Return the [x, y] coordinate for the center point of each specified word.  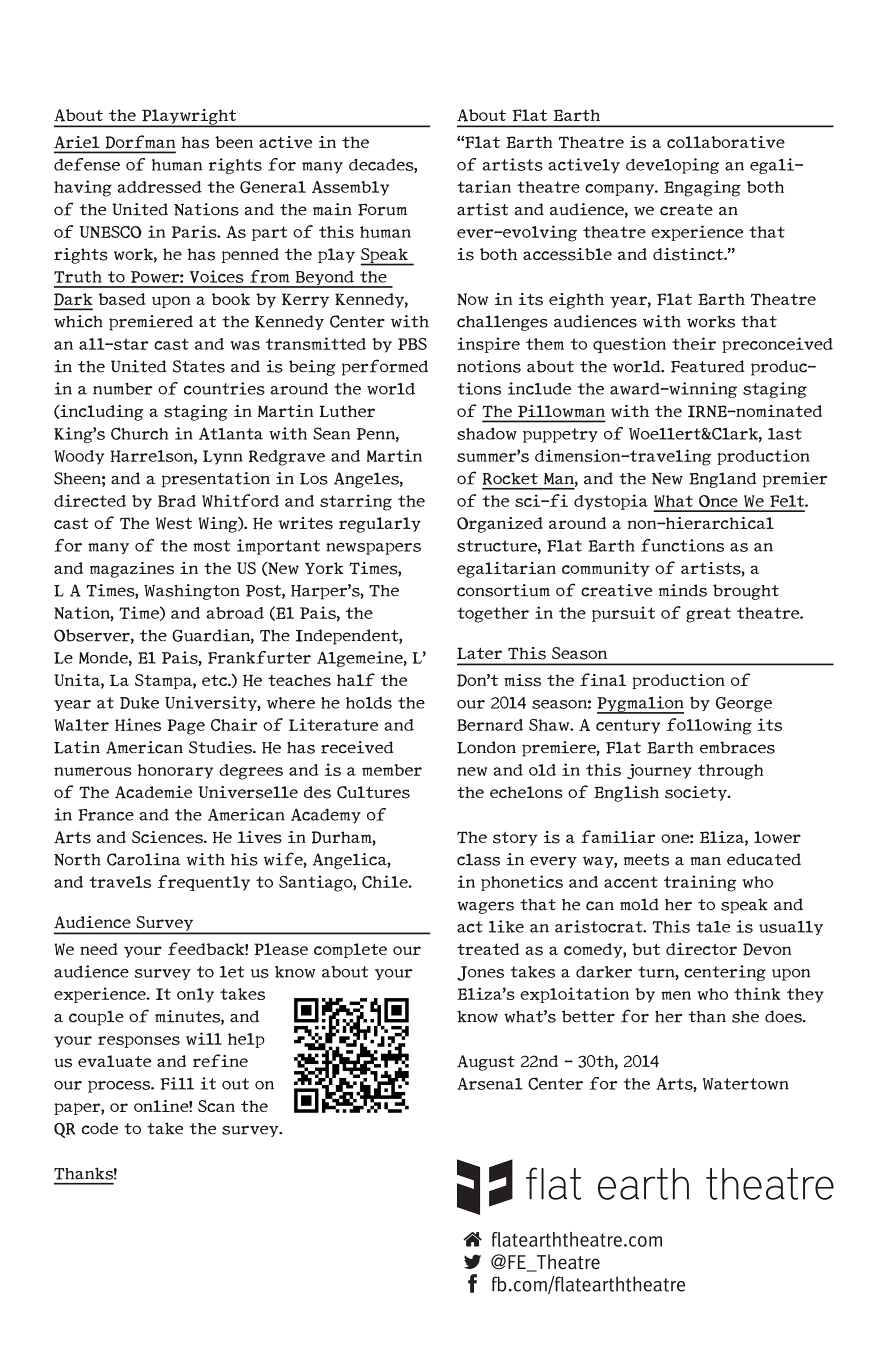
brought [746, 592]
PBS [412, 344]
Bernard [490, 725]
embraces [737, 747]
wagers [485, 907]
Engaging [702, 188]
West [174, 523]
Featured [708, 366]
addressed [159, 187]
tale [713, 927]
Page [186, 727]
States [199, 366]
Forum [382, 210]
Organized [500, 525]
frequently [204, 883]
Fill [177, 1083]
